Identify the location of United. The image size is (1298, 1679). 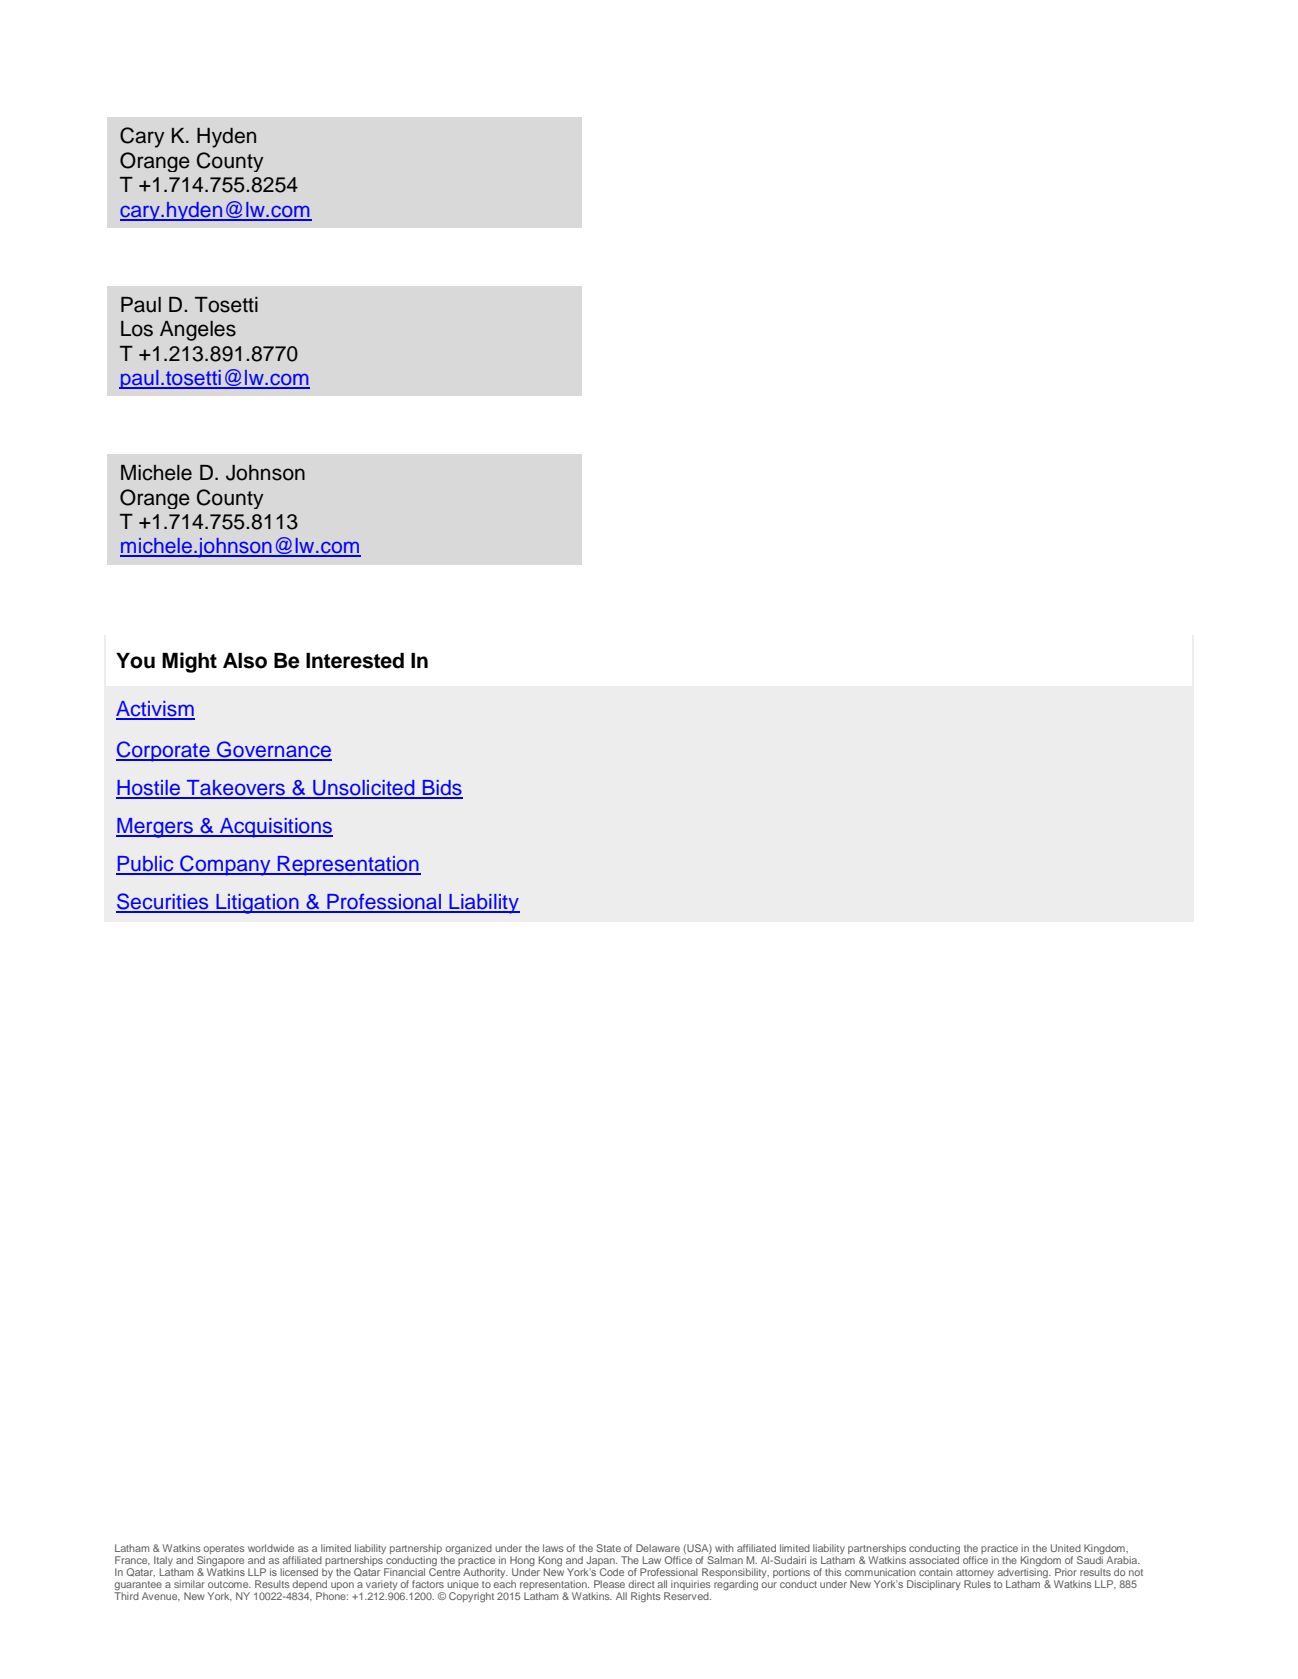
(1066, 1548).
